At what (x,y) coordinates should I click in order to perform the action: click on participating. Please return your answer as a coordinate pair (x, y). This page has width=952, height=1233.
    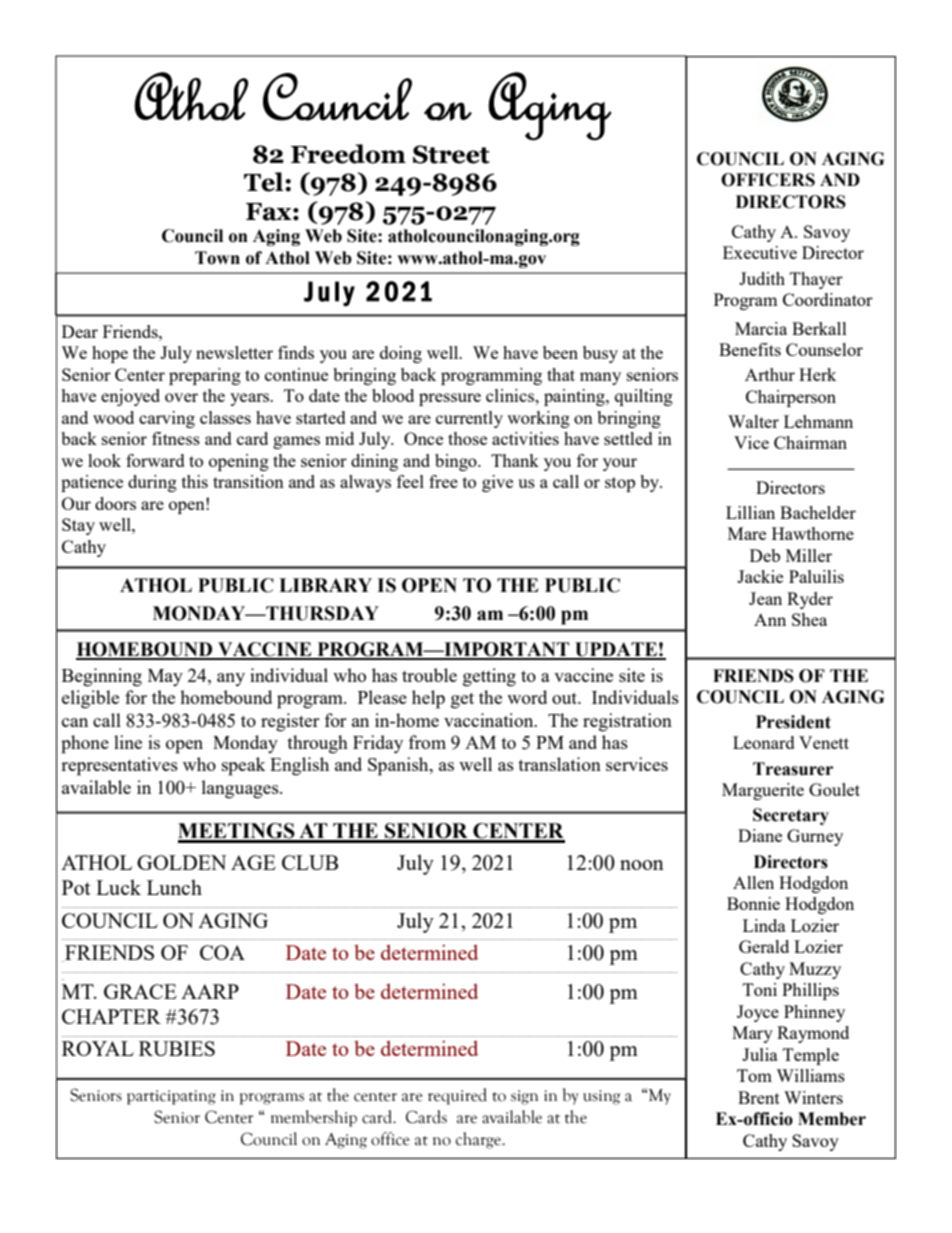
    Looking at the image, I should click on (171, 1097).
